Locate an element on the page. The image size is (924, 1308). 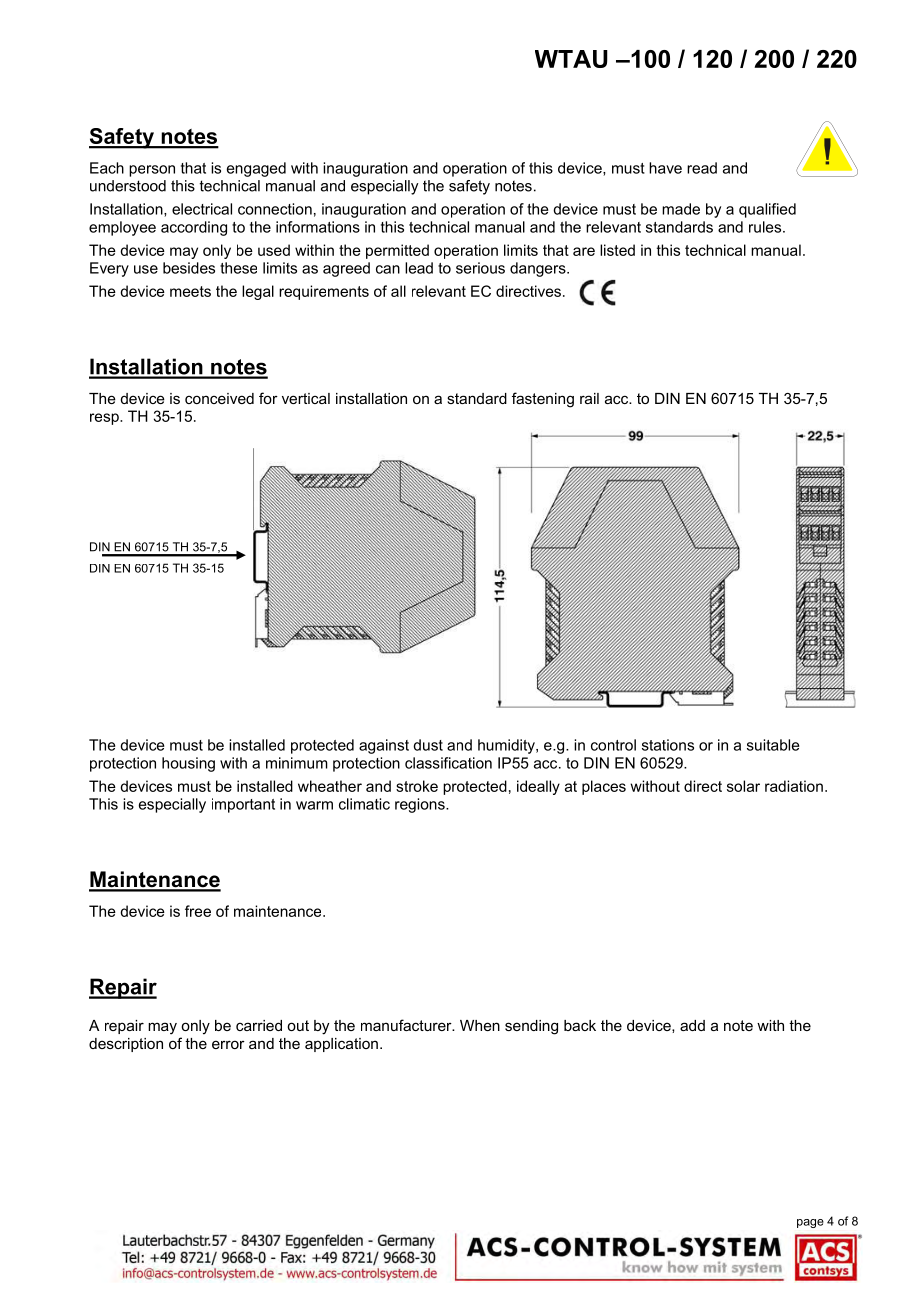
When is located at coordinates (480, 1025).
